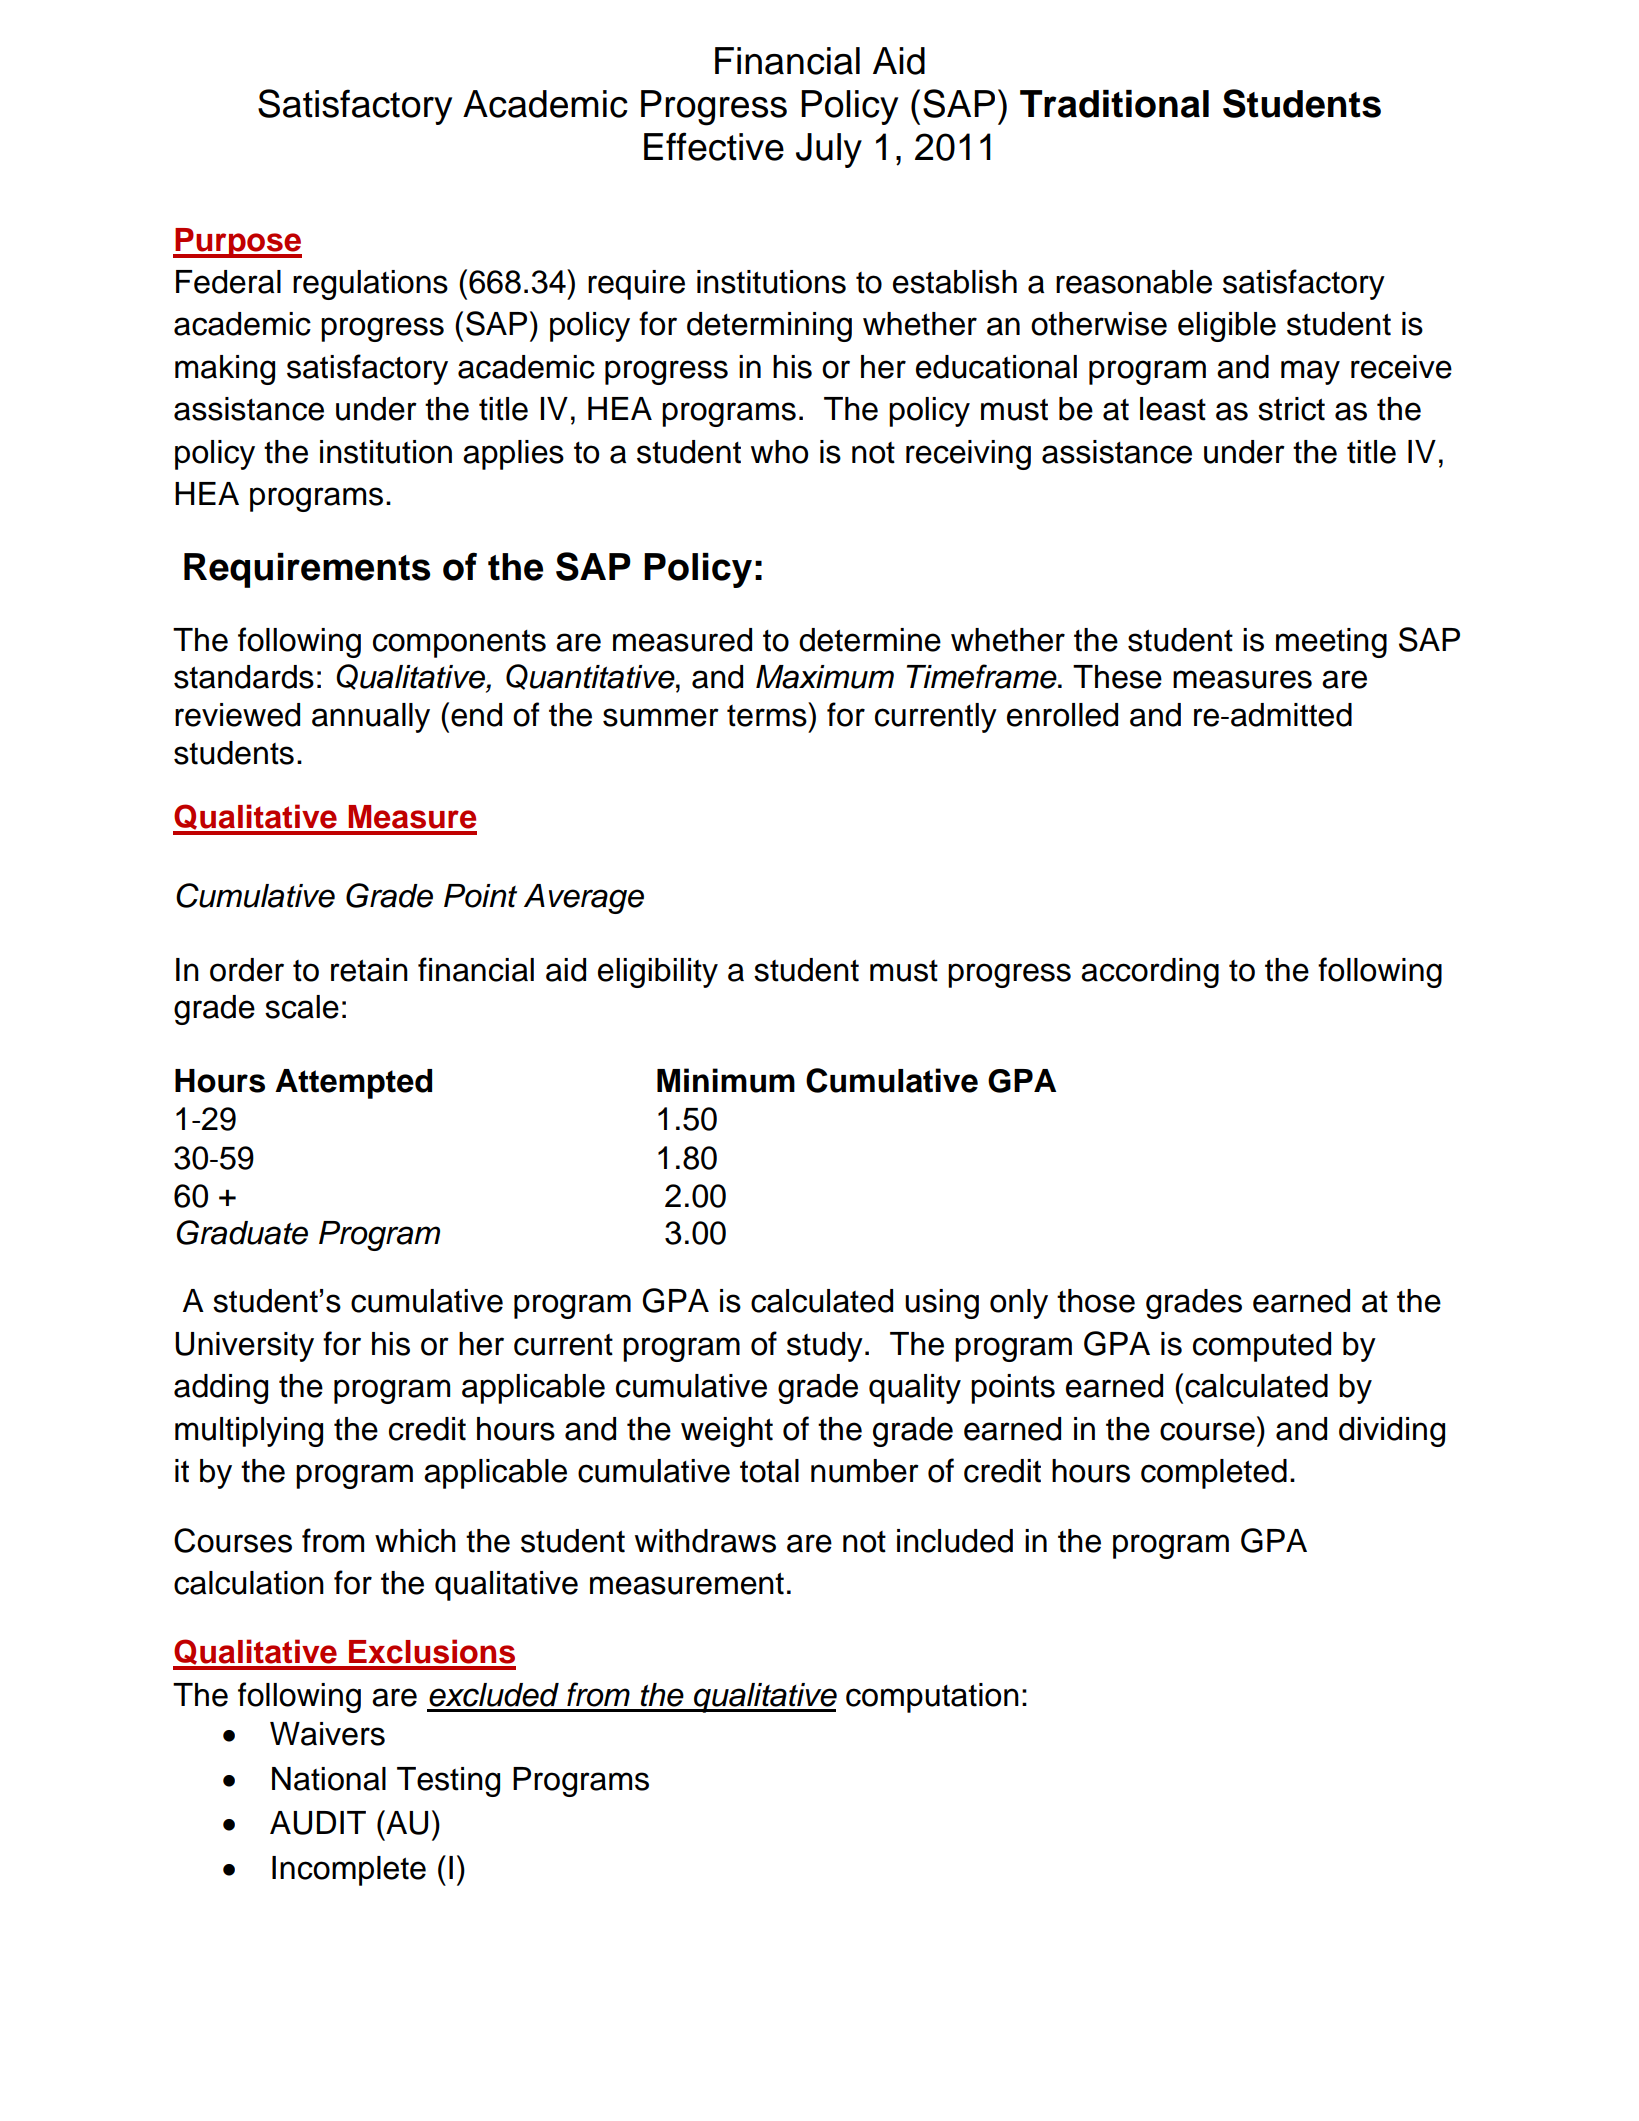 The image size is (1639, 2121). Describe the element at coordinates (1262, 1347) in the screenshot. I see `computed` at that location.
